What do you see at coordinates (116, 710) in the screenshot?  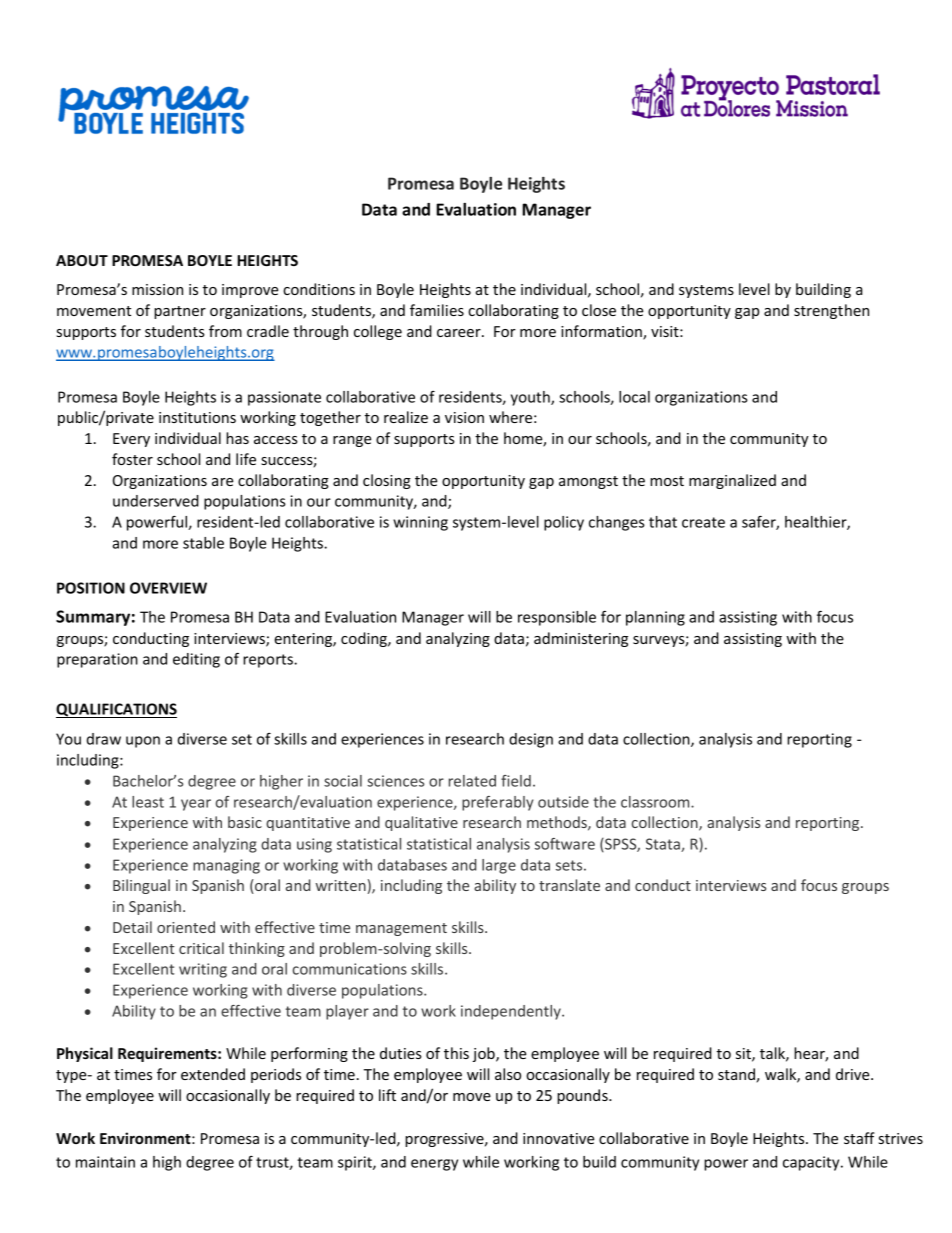 I see `QUALIFICATIONS` at bounding box center [116, 710].
